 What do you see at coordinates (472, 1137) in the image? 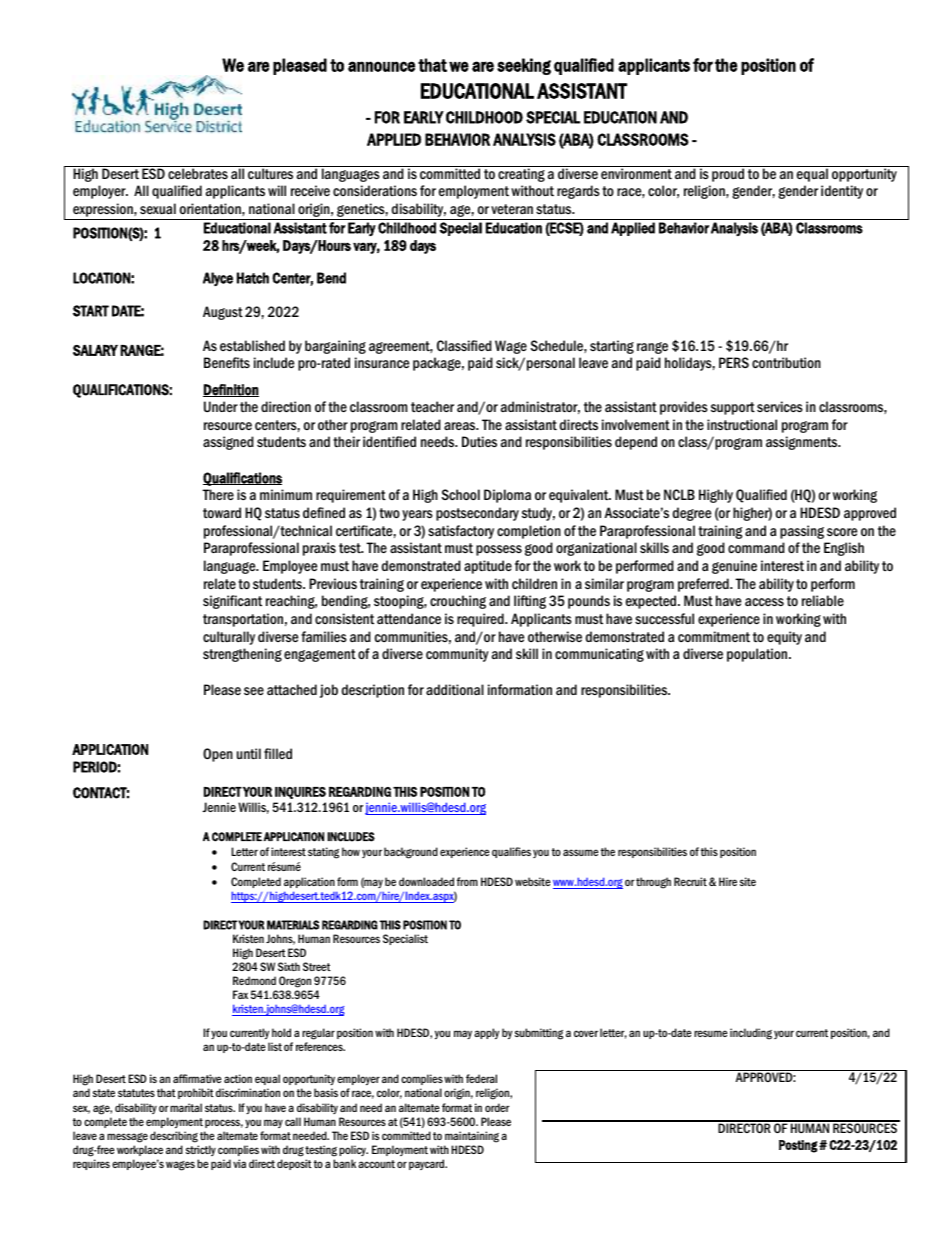
I see `maintaining` at bounding box center [472, 1137].
